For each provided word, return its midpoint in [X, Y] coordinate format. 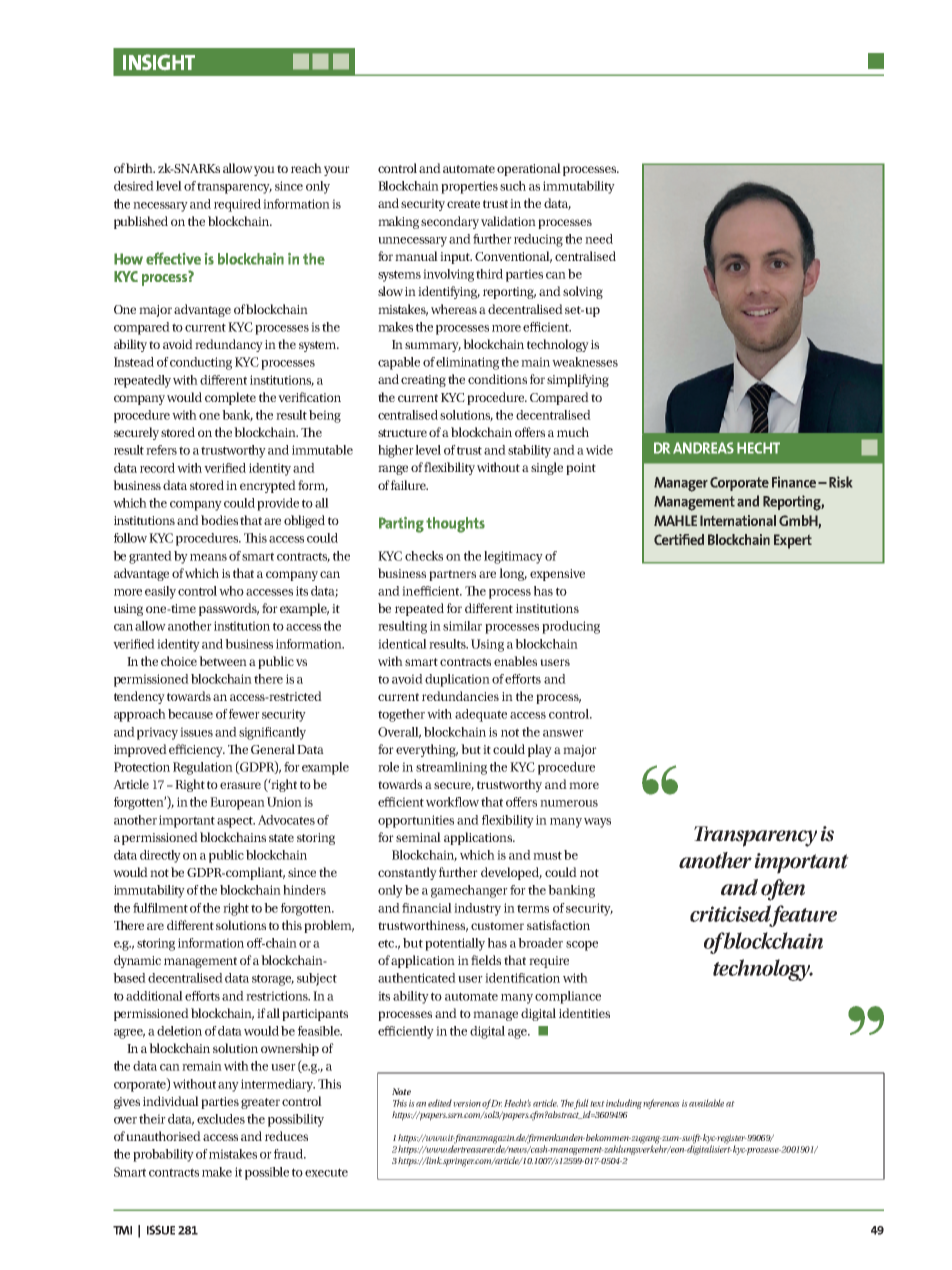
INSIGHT [159, 62]
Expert [793, 541]
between [223, 661]
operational [529, 169]
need [599, 239]
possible [267, 1173]
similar [462, 626]
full [581, 1104]
